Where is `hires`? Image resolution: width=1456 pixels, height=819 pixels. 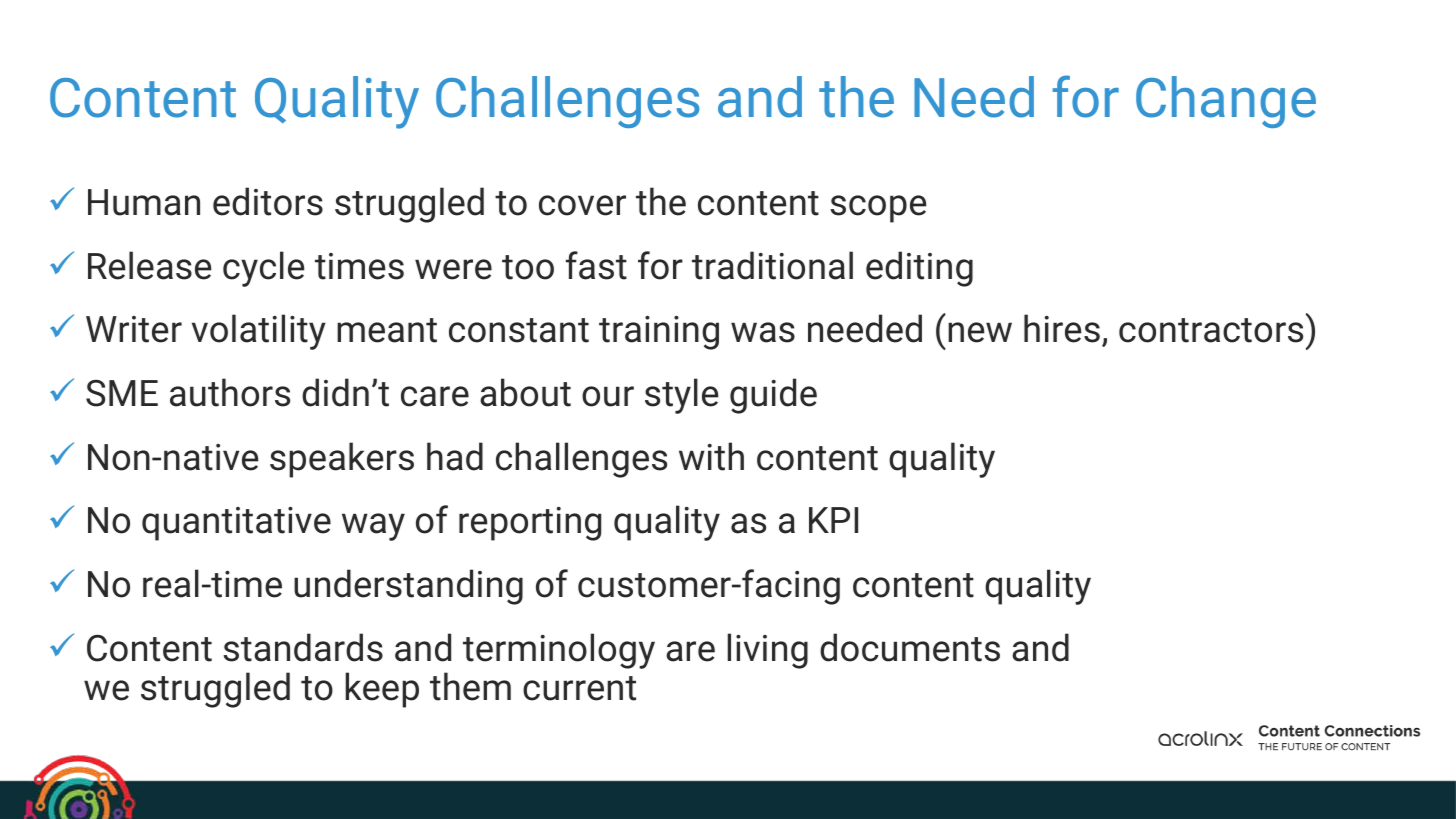 hires is located at coordinates (1062, 328).
